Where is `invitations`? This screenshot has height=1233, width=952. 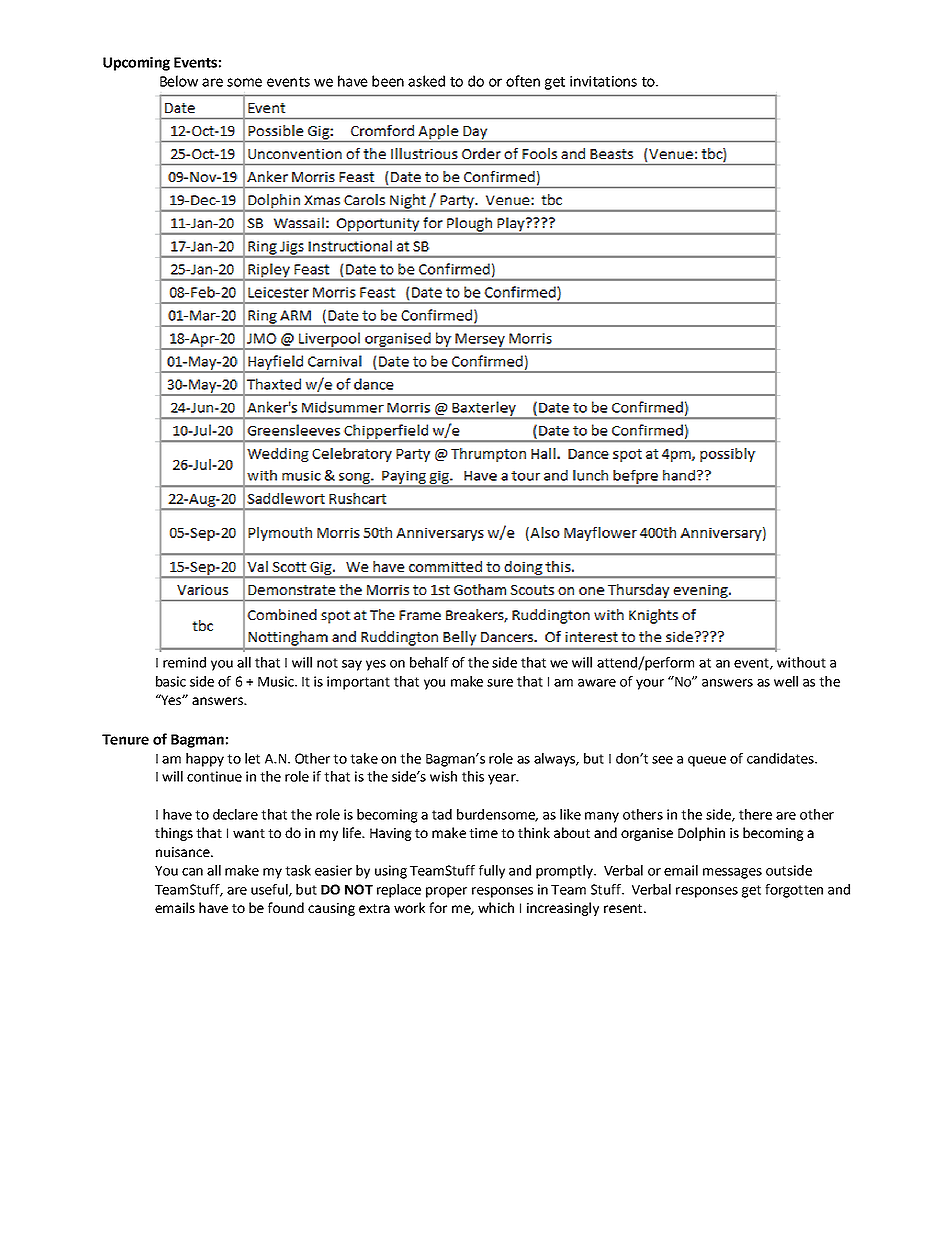 invitations is located at coordinates (603, 81).
